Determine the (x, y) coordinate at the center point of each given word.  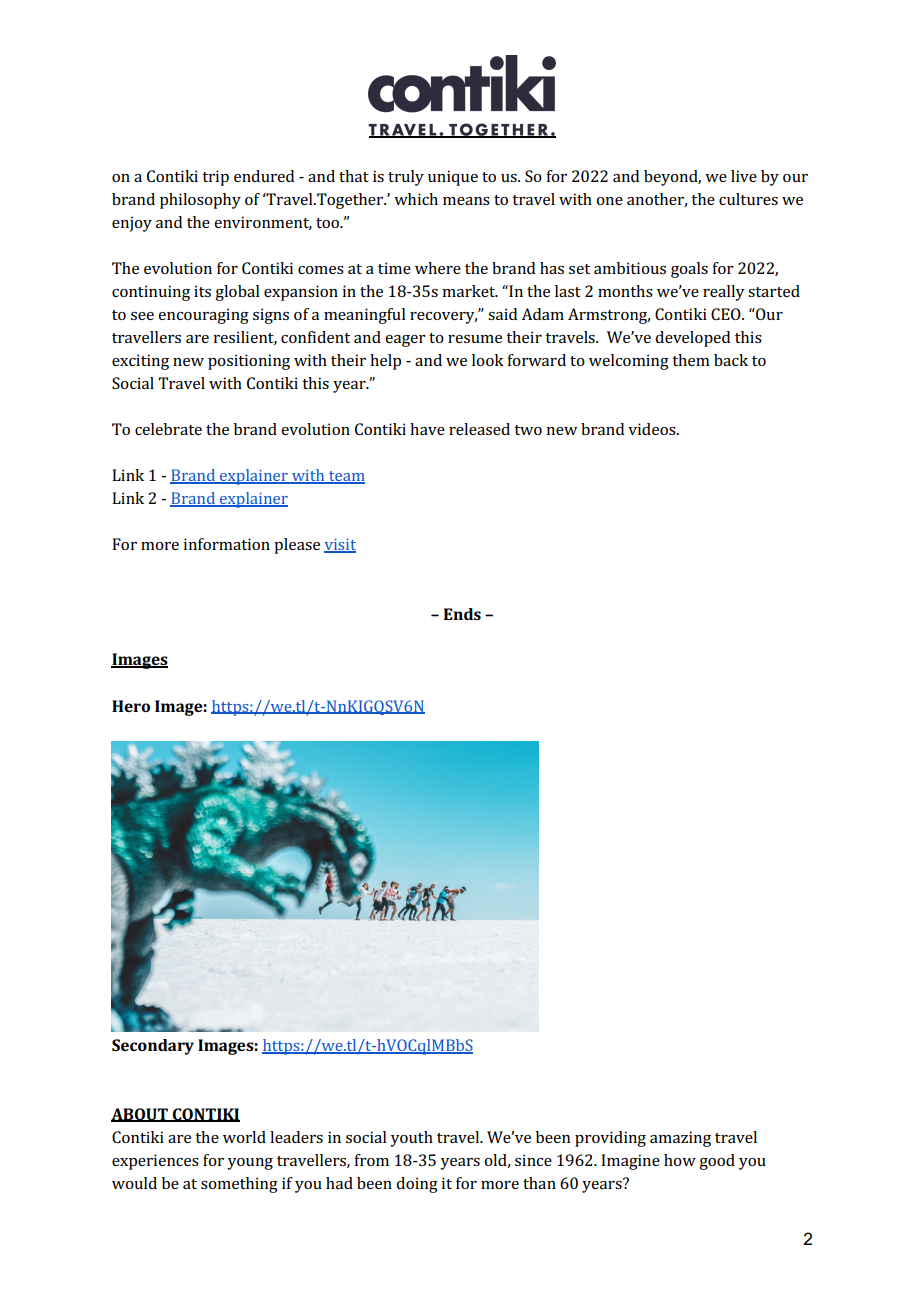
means (466, 201)
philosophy (200, 201)
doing (417, 1185)
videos (653, 429)
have (427, 429)
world (244, 1137)
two (528, 430)
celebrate (168, 429)
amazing (680, 1139)
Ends (462, 614)
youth (411, 1139)
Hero (131, 706)
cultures (748, 199)
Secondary (153, 1047)
